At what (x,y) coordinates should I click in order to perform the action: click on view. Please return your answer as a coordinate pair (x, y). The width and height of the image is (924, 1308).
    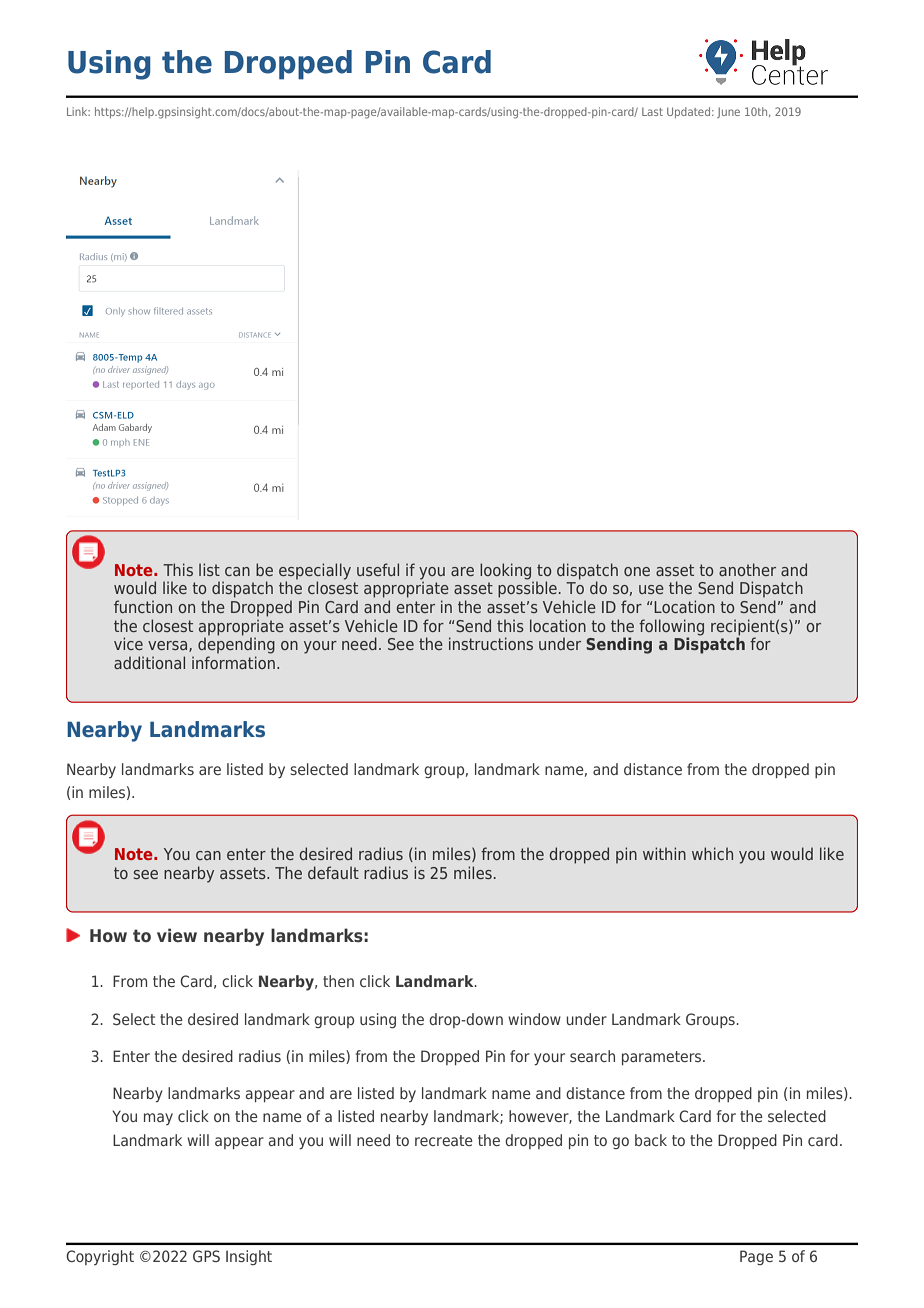
    Looking at the image, I should click on (177, 935).
